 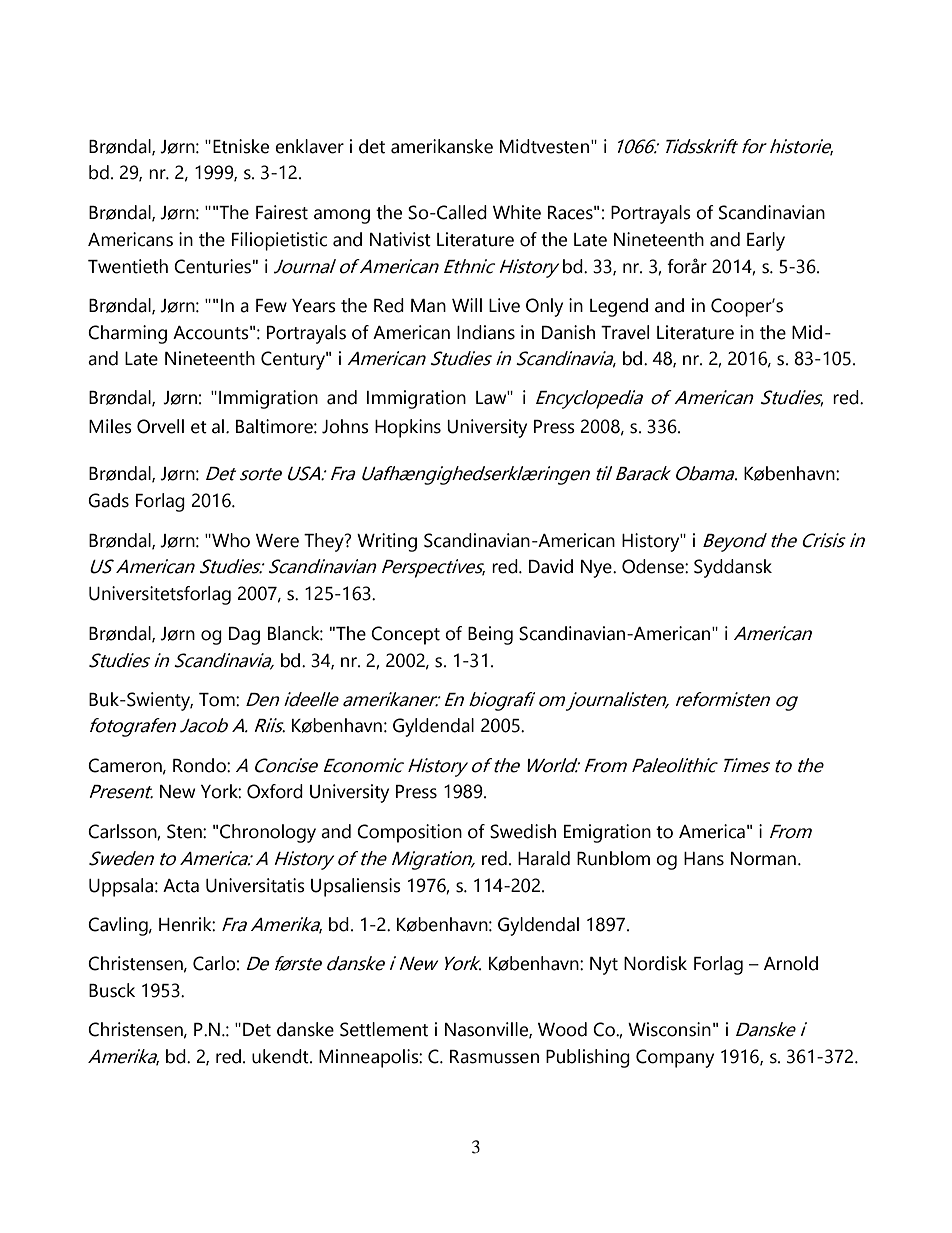 I want to click on Dag, so click(x=244, y=636).
